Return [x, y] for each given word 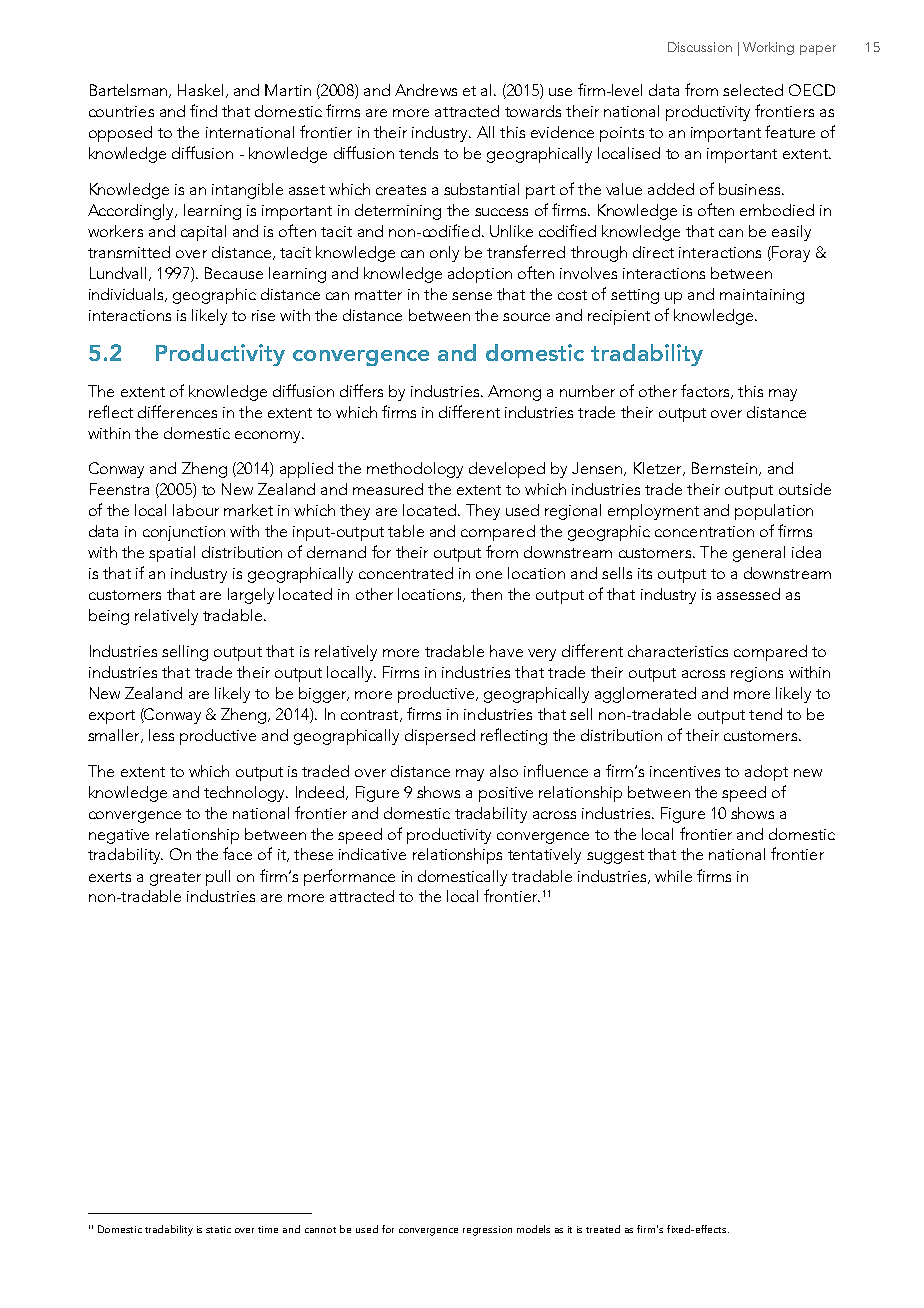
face [237, 853]
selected [753, 90]
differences [177, 411]
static [218, 1229]
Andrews [426, 90]
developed [507, 470]
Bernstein [726, 469]
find [203, 110]
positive [506, 794]
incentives [685, 771]
